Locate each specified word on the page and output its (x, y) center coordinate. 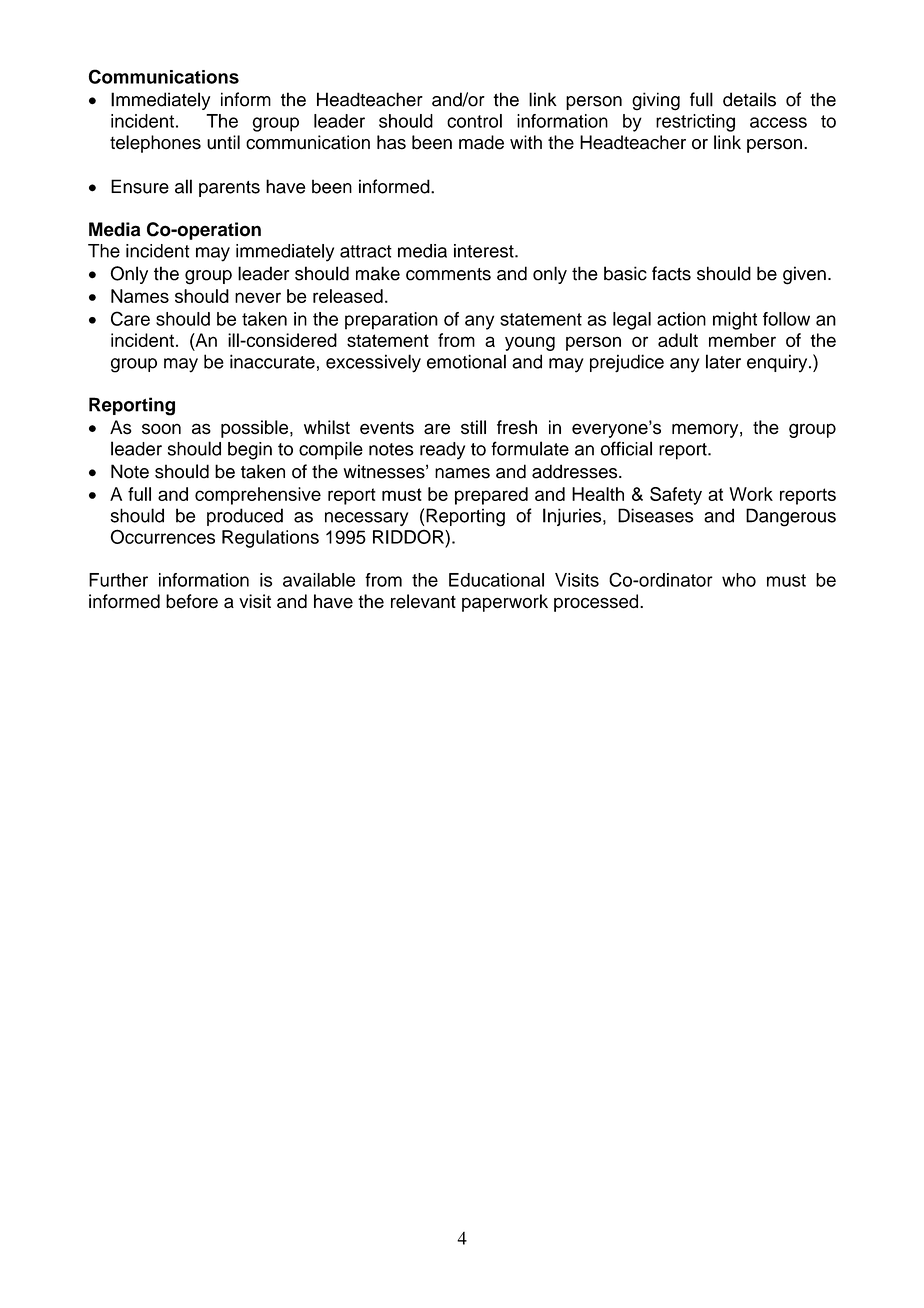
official (626, 448)
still (473, 427)
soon (161, 429)
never (258, 297)
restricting (695, 123)
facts (671, 273)
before (192, 601)
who (739, 580)
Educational (496, 580)
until (223, 142)
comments (448, 274)
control (474, 121)
